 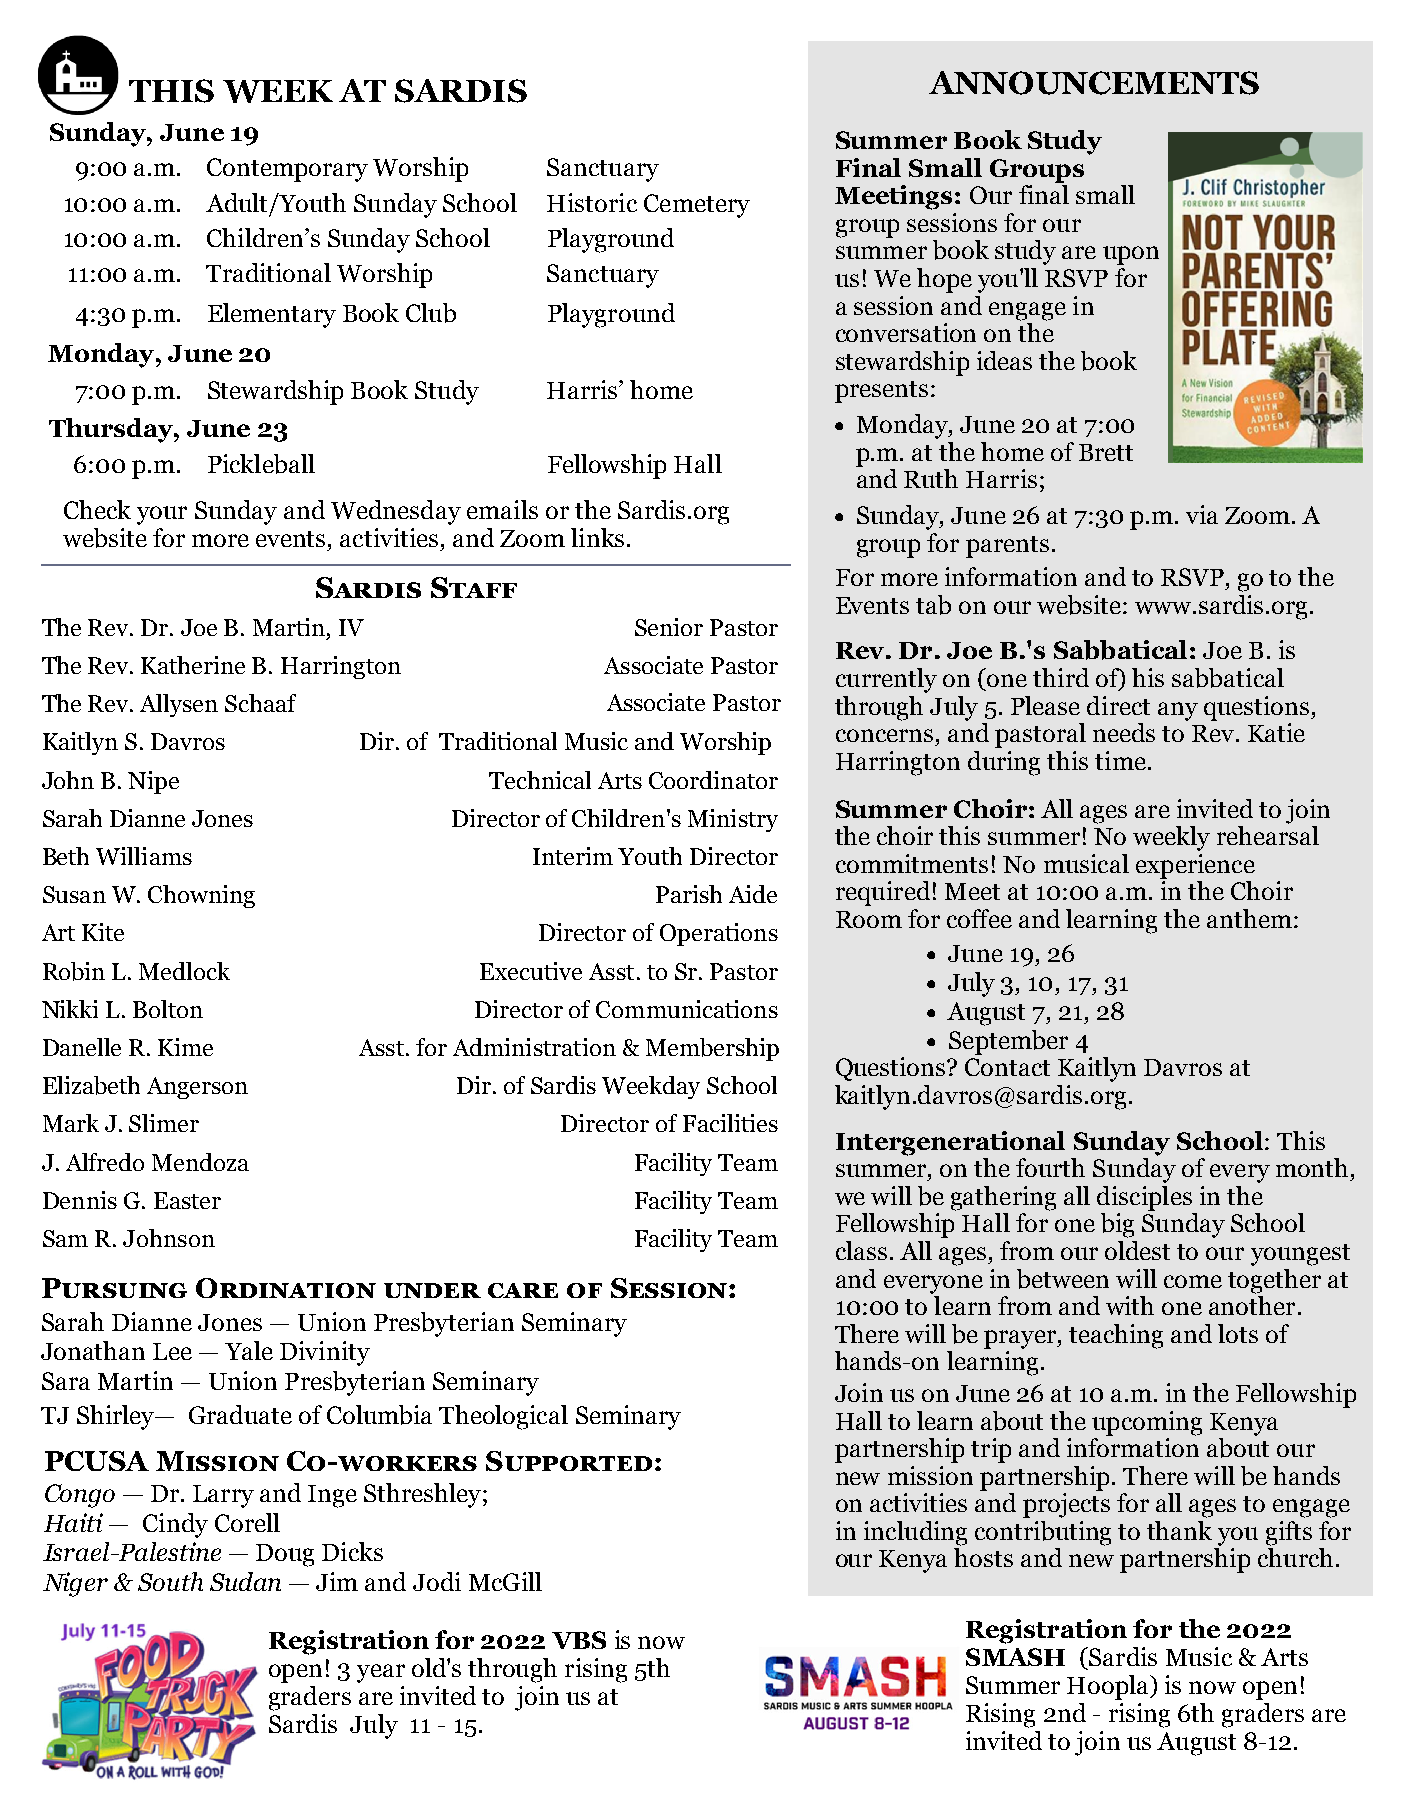 What do you see at coordinates (697, 206) in the document?
I see `Cemetery` at bounding box center [697, 206].
